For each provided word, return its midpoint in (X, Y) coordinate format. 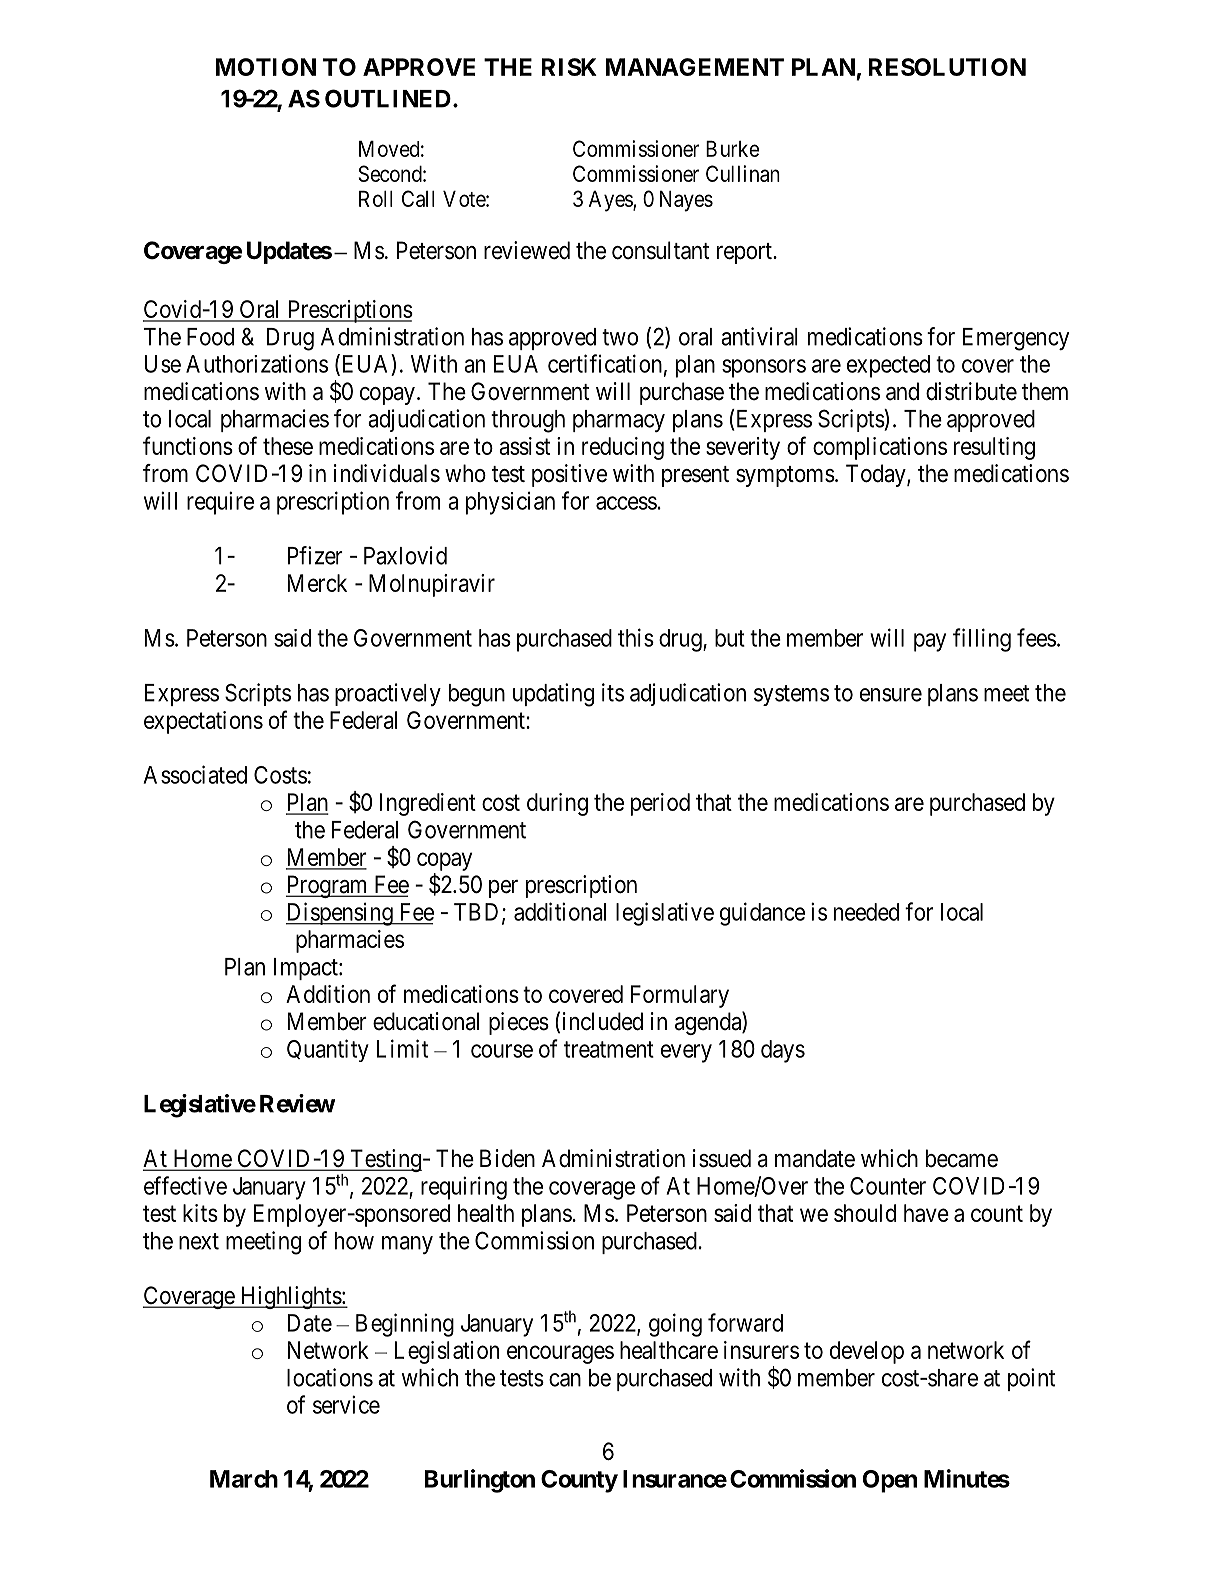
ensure (891, 695)
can (565, 1380)
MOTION (266, 67)
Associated (195, 774)
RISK (569, 67)
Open (890, 1481)
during (557, 804)
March (244, 1479)
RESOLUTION (947, 67)
